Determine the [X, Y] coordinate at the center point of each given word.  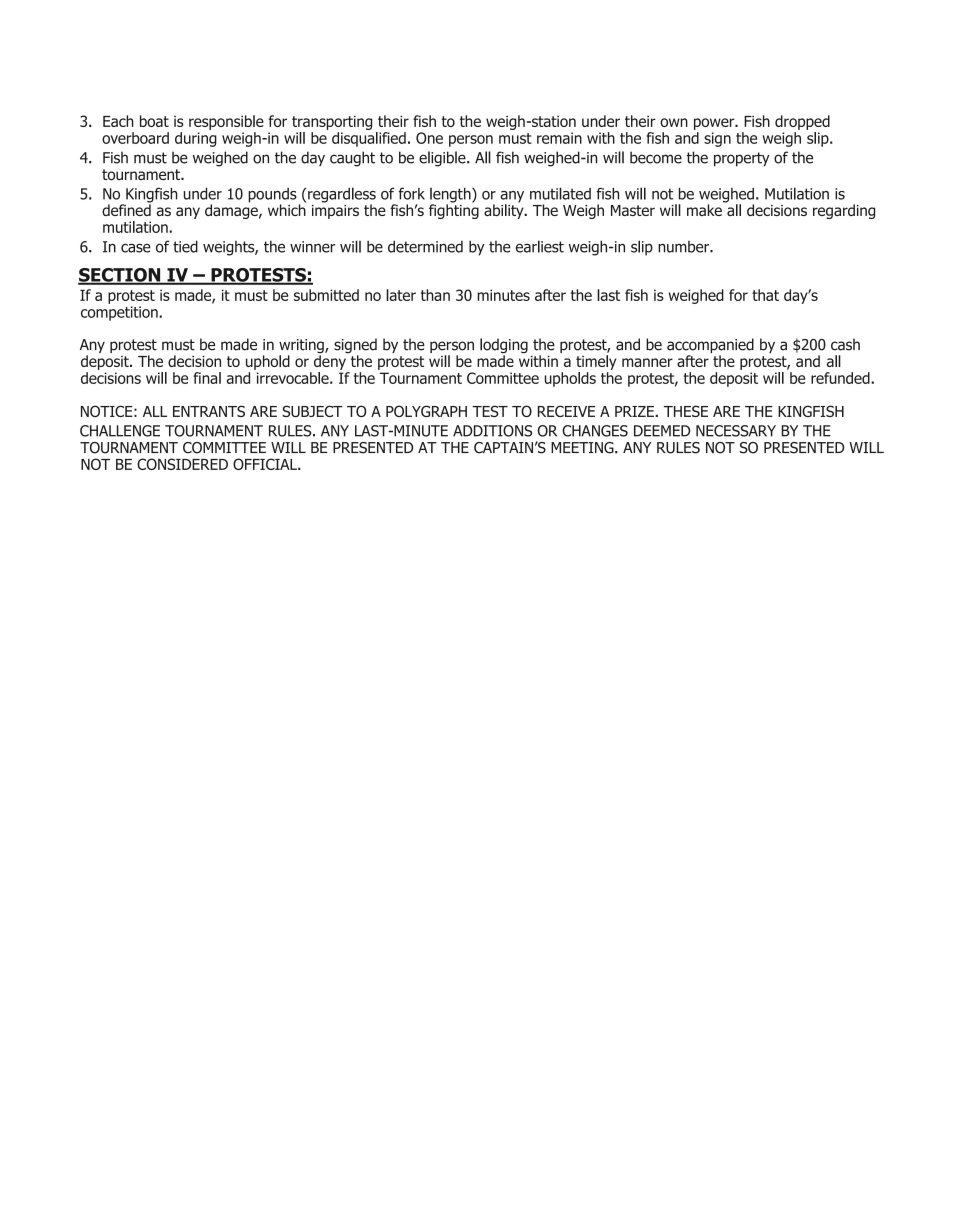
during [196, 139]
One [429, 138]
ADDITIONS [492, 431]
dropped [802, 122]
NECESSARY [736, 431]
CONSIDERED [182, 464]
